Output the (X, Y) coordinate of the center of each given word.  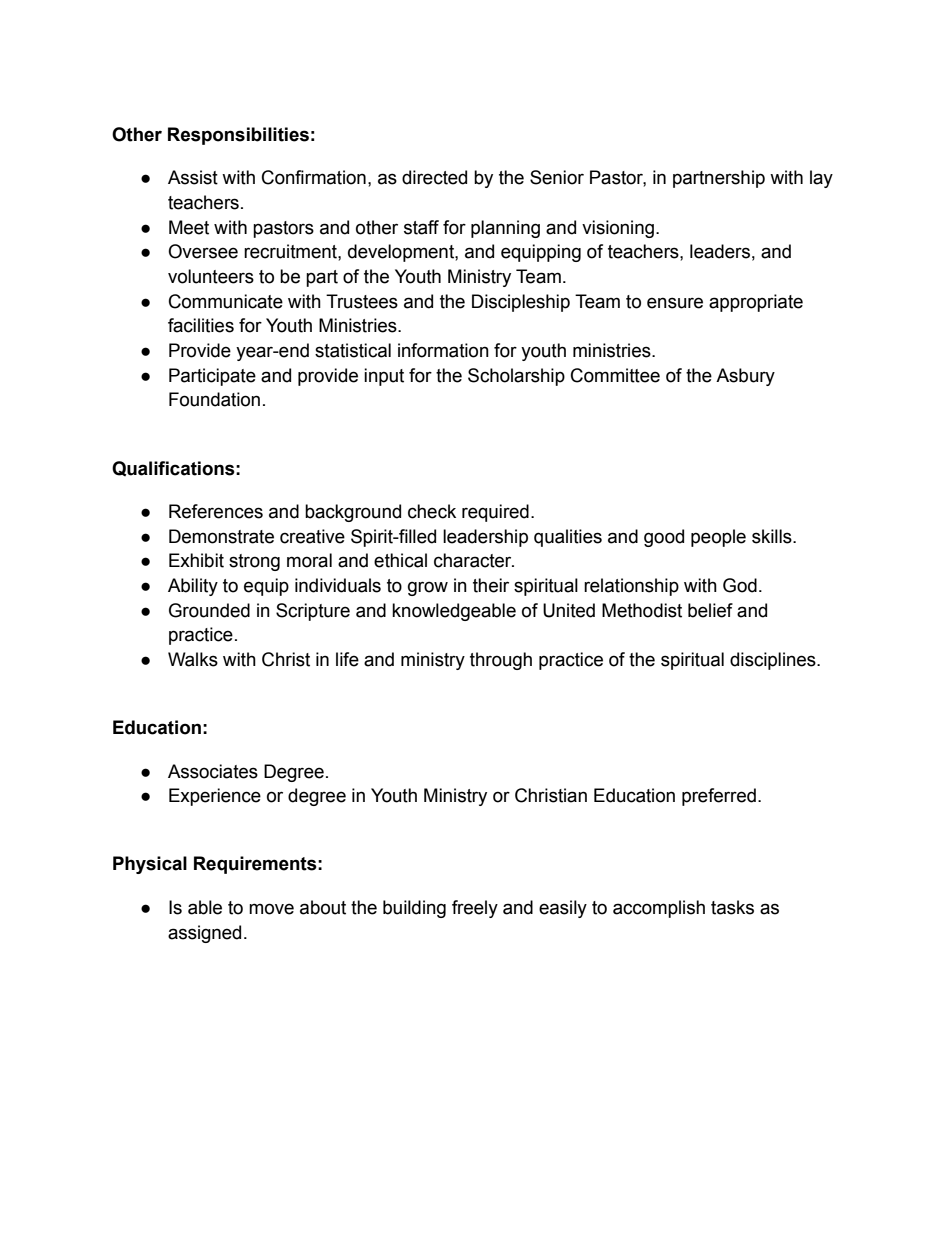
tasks (732, 907)
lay (821, 179)
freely (475, 909)
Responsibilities (238, 136)
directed (434, 177)
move (271, 909)
